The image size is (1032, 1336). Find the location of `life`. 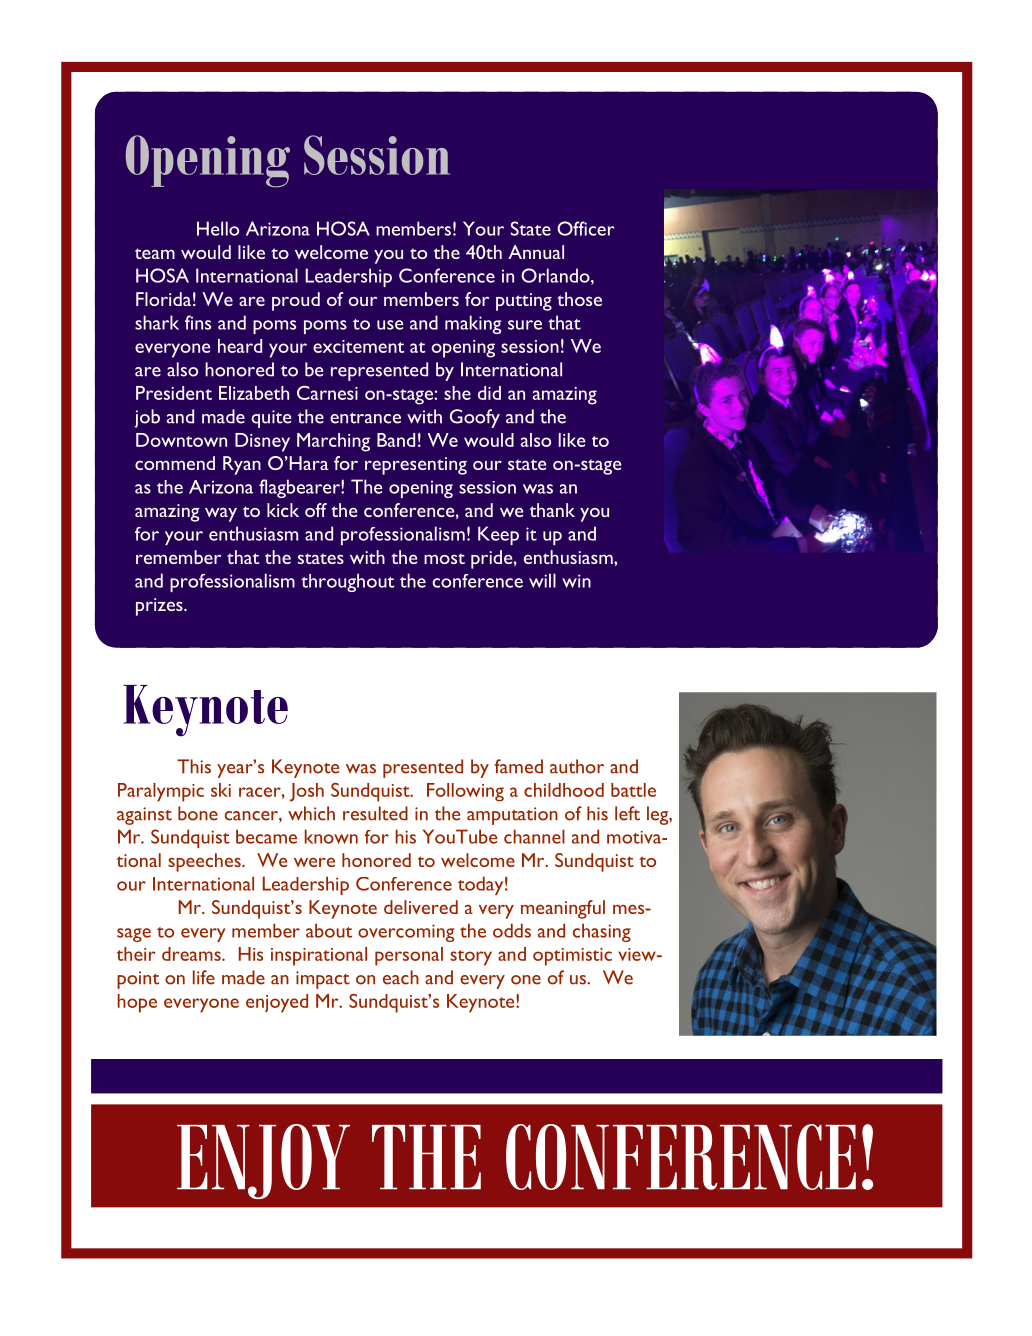

life is located at coordinates (204, 977).
